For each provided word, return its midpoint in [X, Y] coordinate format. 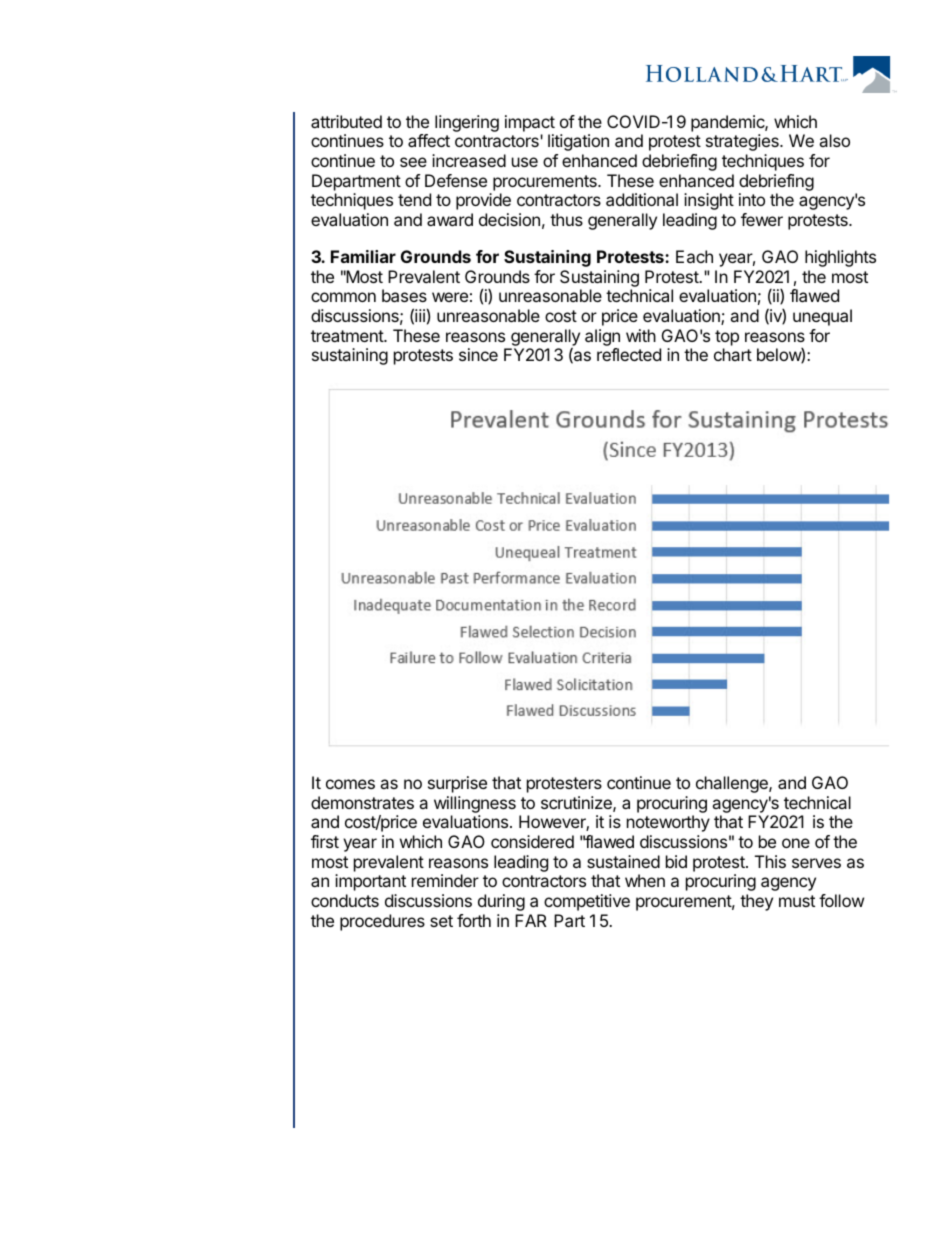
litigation [578, 142]
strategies [743, 142]
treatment [348, 336]
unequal [822, 317]
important [370, 882]
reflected [629, 354]
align [602, 337]
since [478, 354]
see [413, 162]
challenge [733, 784]
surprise [457, 784]
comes [350, 784]
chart [733, 354]
